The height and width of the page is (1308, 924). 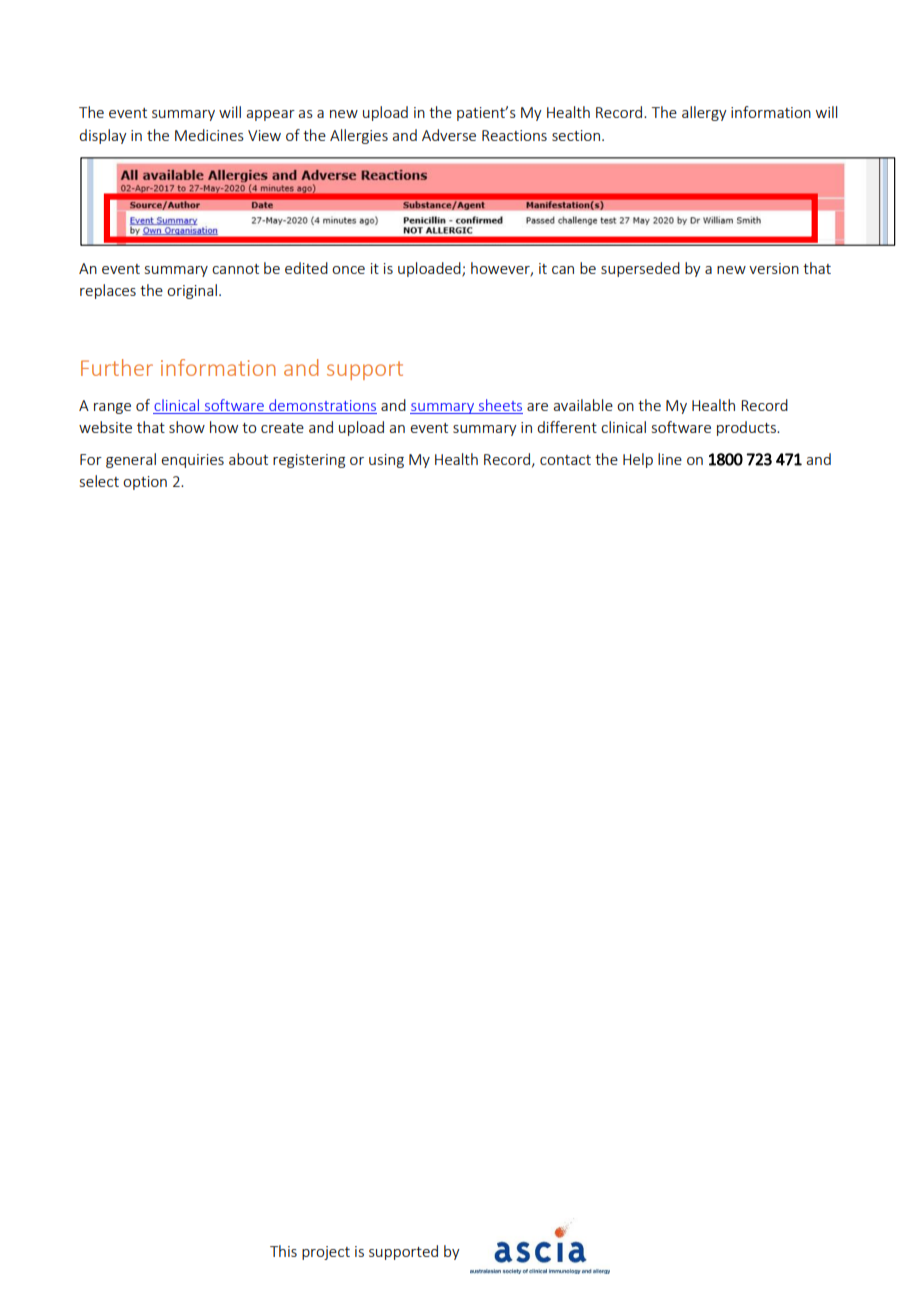 I want to click on allergy, so click(x=704, y=113).
